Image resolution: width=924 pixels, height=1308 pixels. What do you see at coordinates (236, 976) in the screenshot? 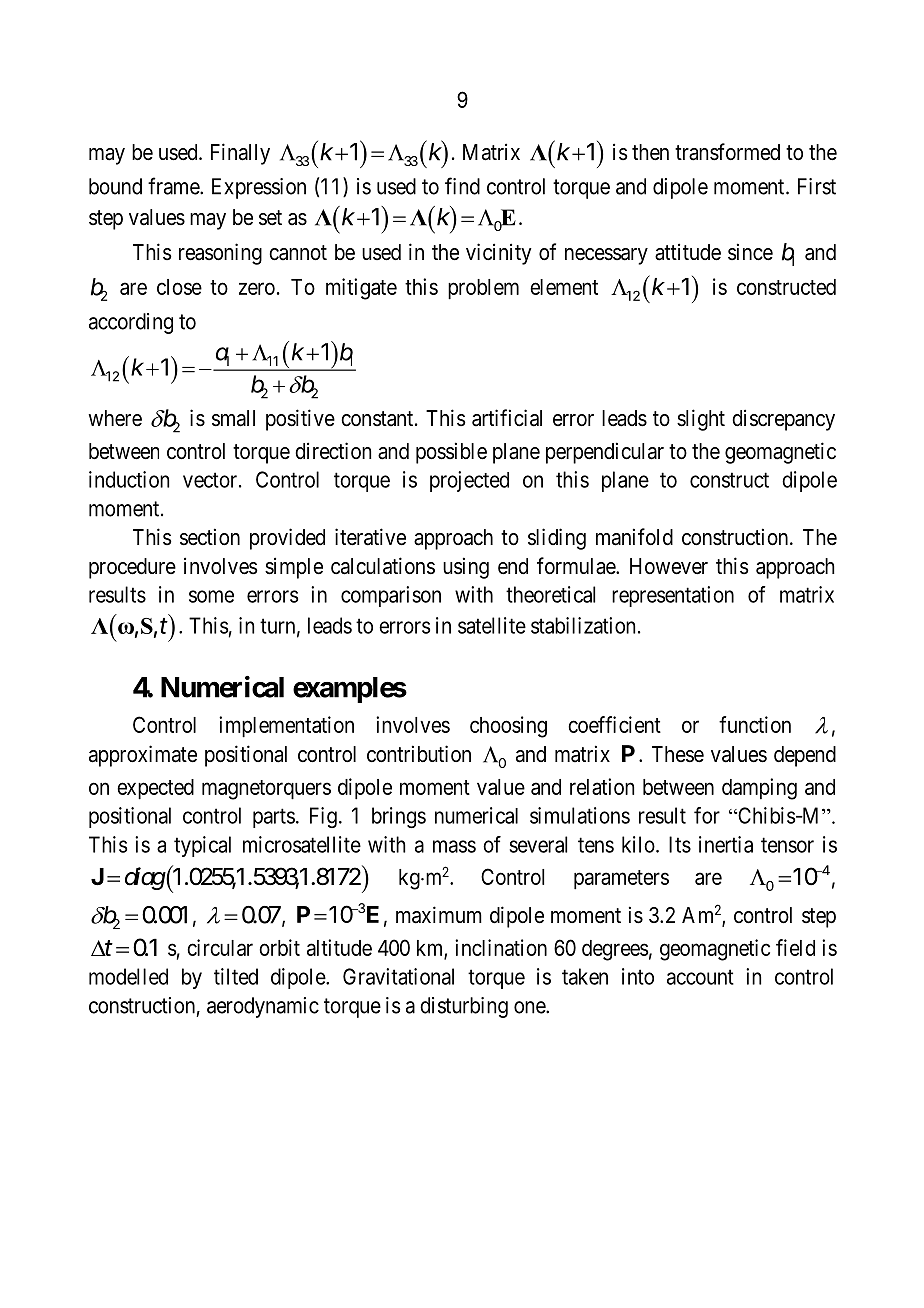
I see `tilted` at bounding box center [236, 976].
